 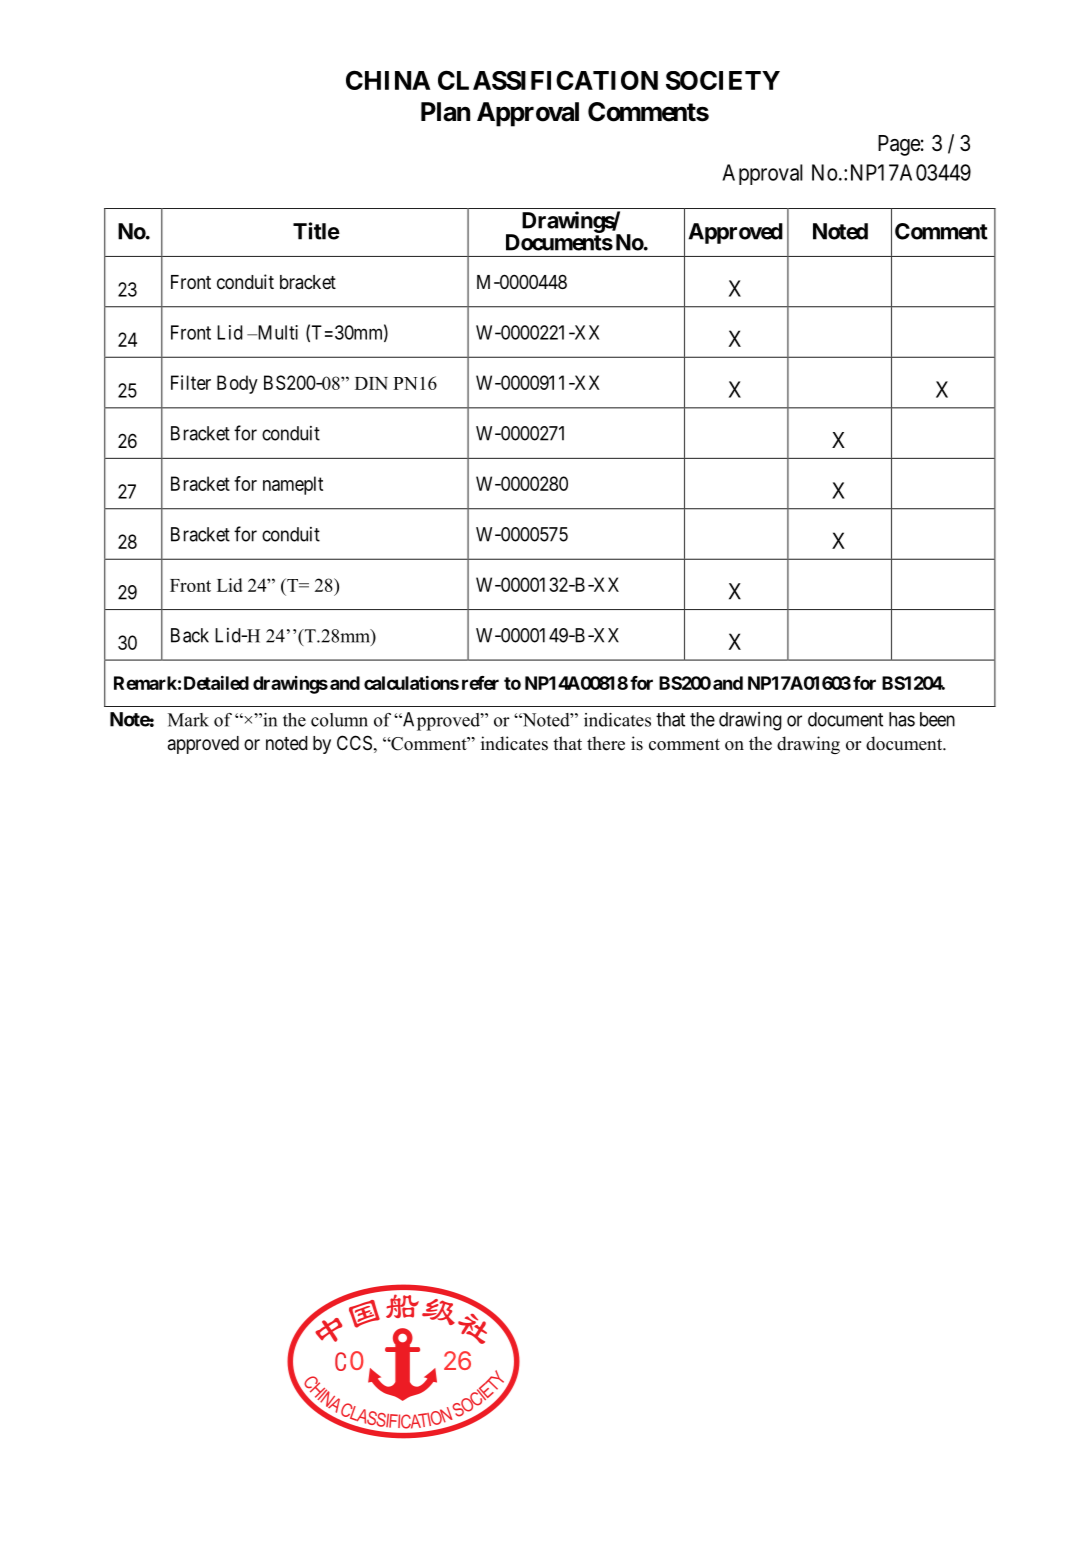 I want to click on Multi, so click(x=276, y=332).
